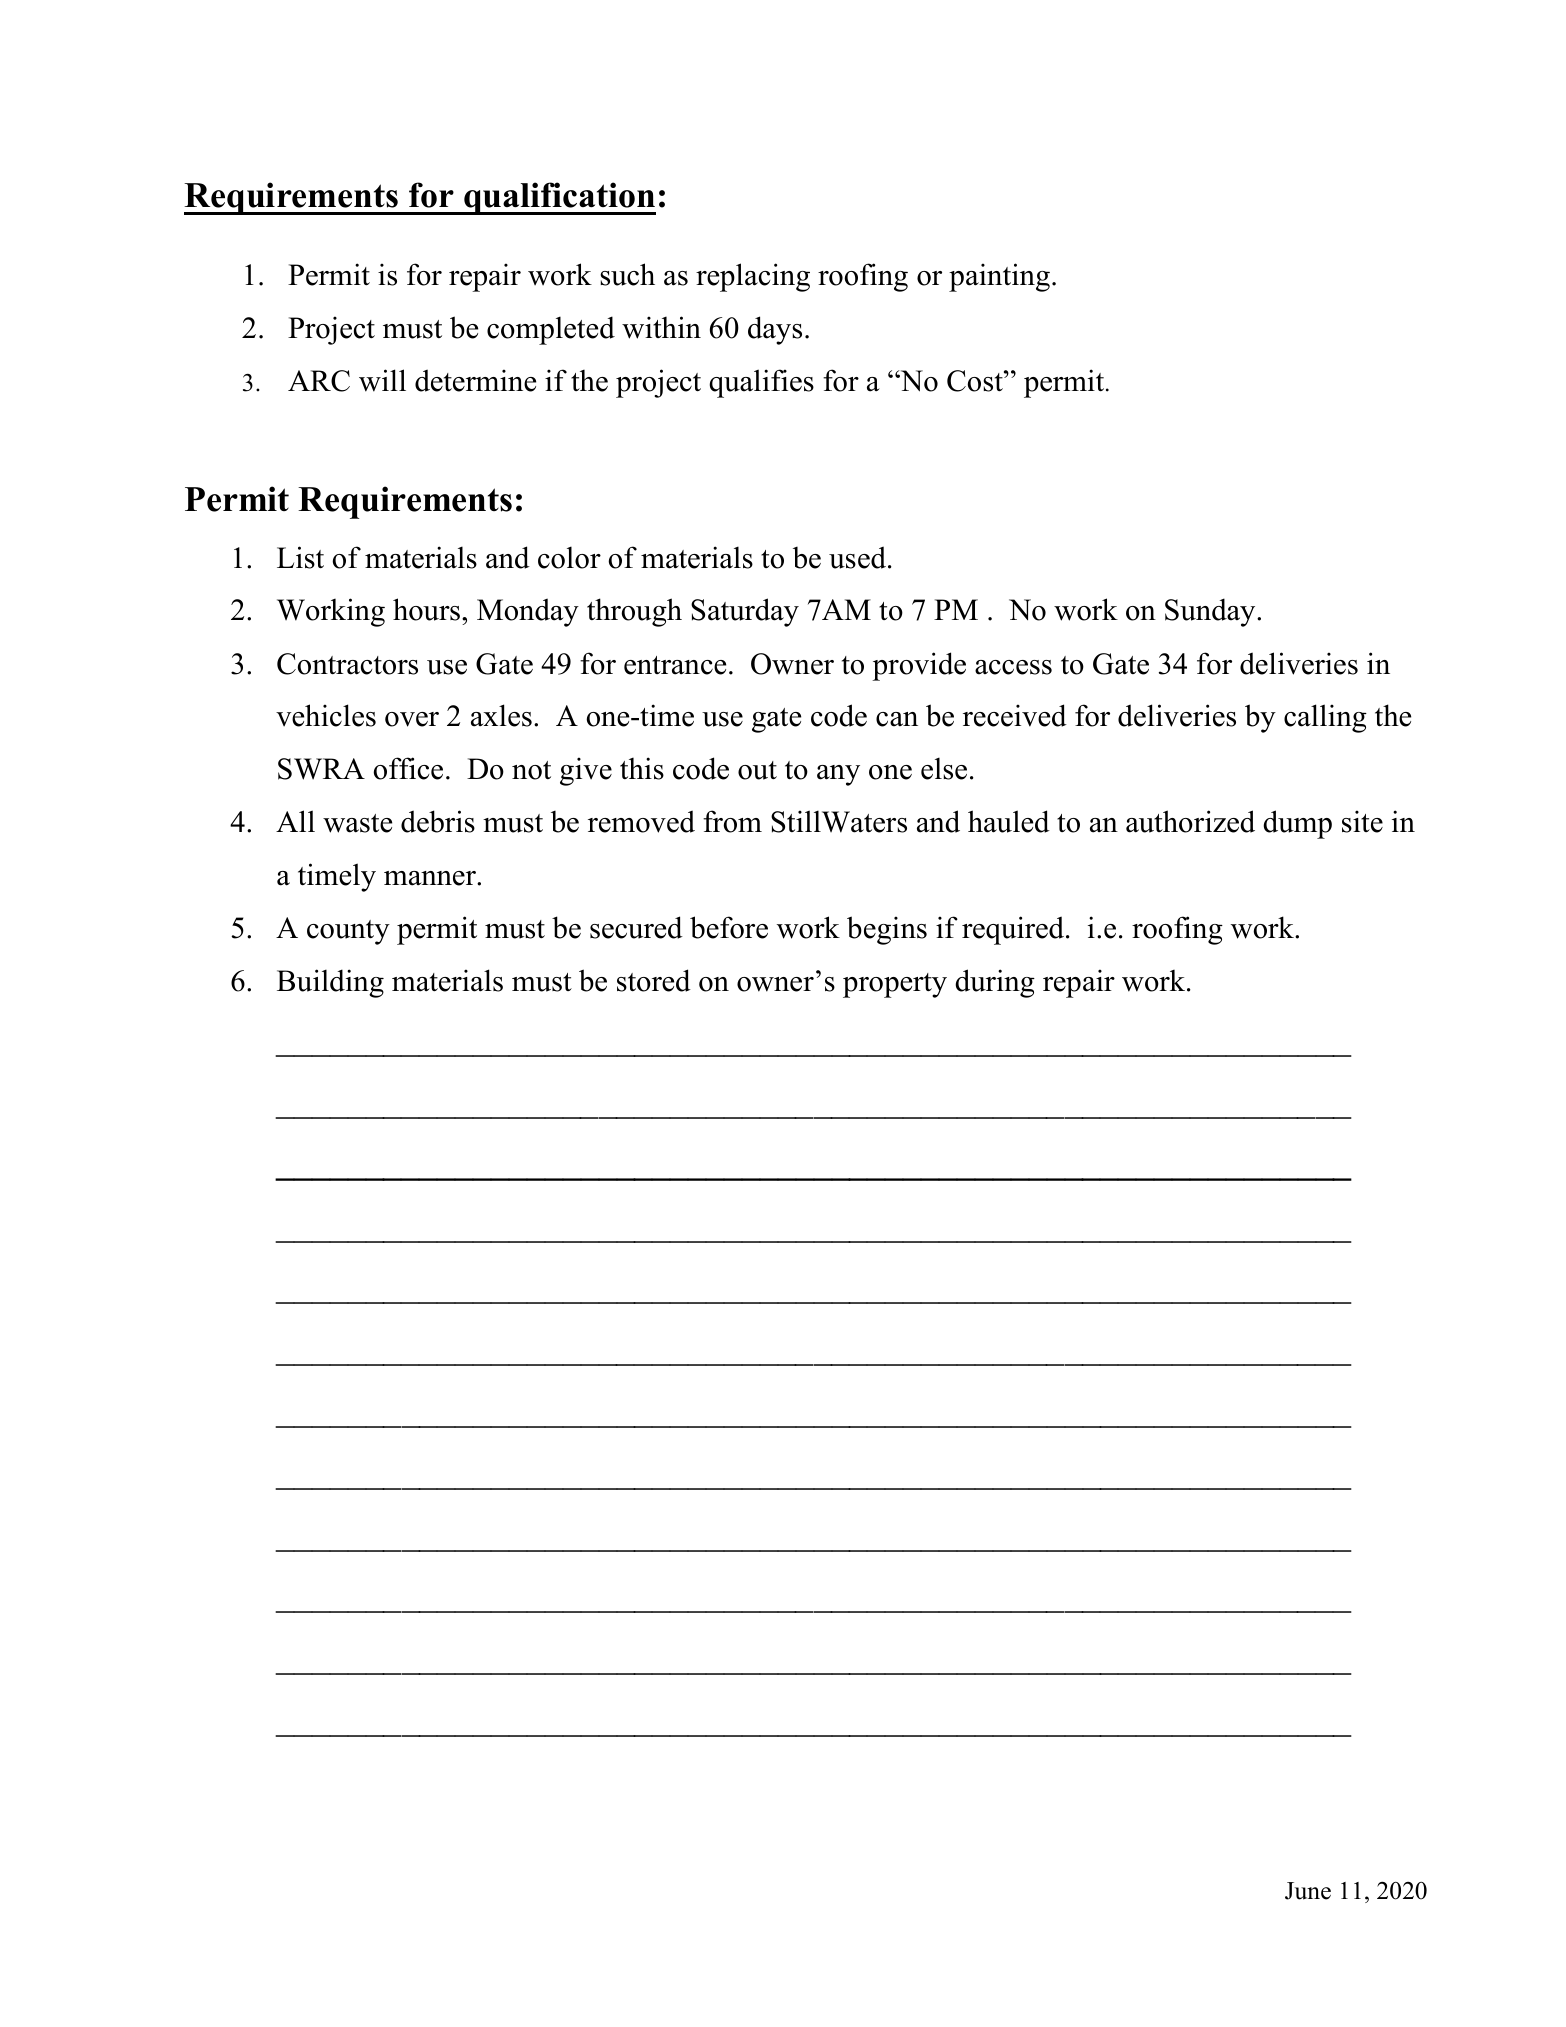 Image resolution: width=1566 pixels, height=2027 pixels. What do you see at coordinates (559, 198) in the page?
I see `qualification` at bounding box center [559, 198].
